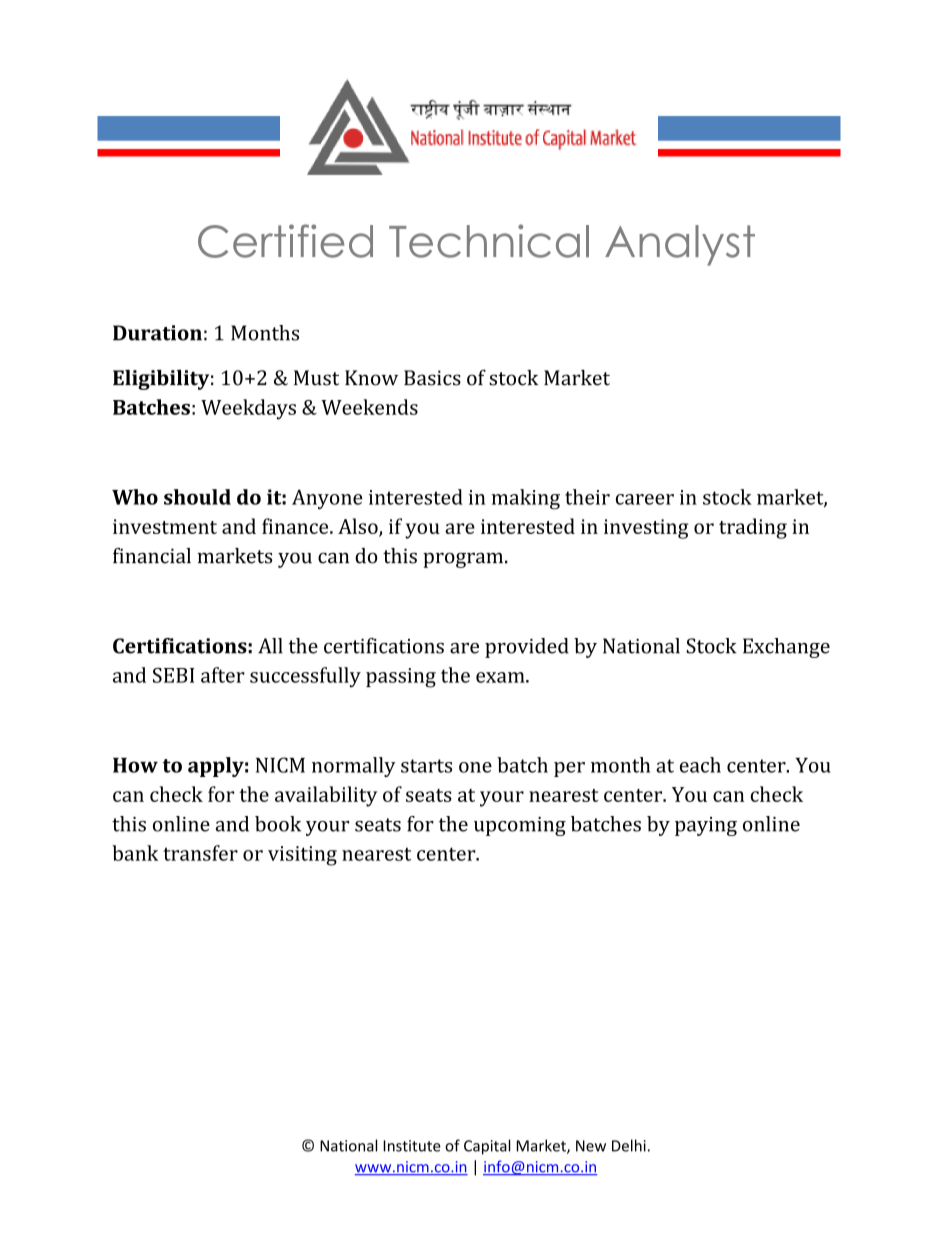 The width and height of the page is (952, 1233). I want to click on Analyst, so click(680, 245).
